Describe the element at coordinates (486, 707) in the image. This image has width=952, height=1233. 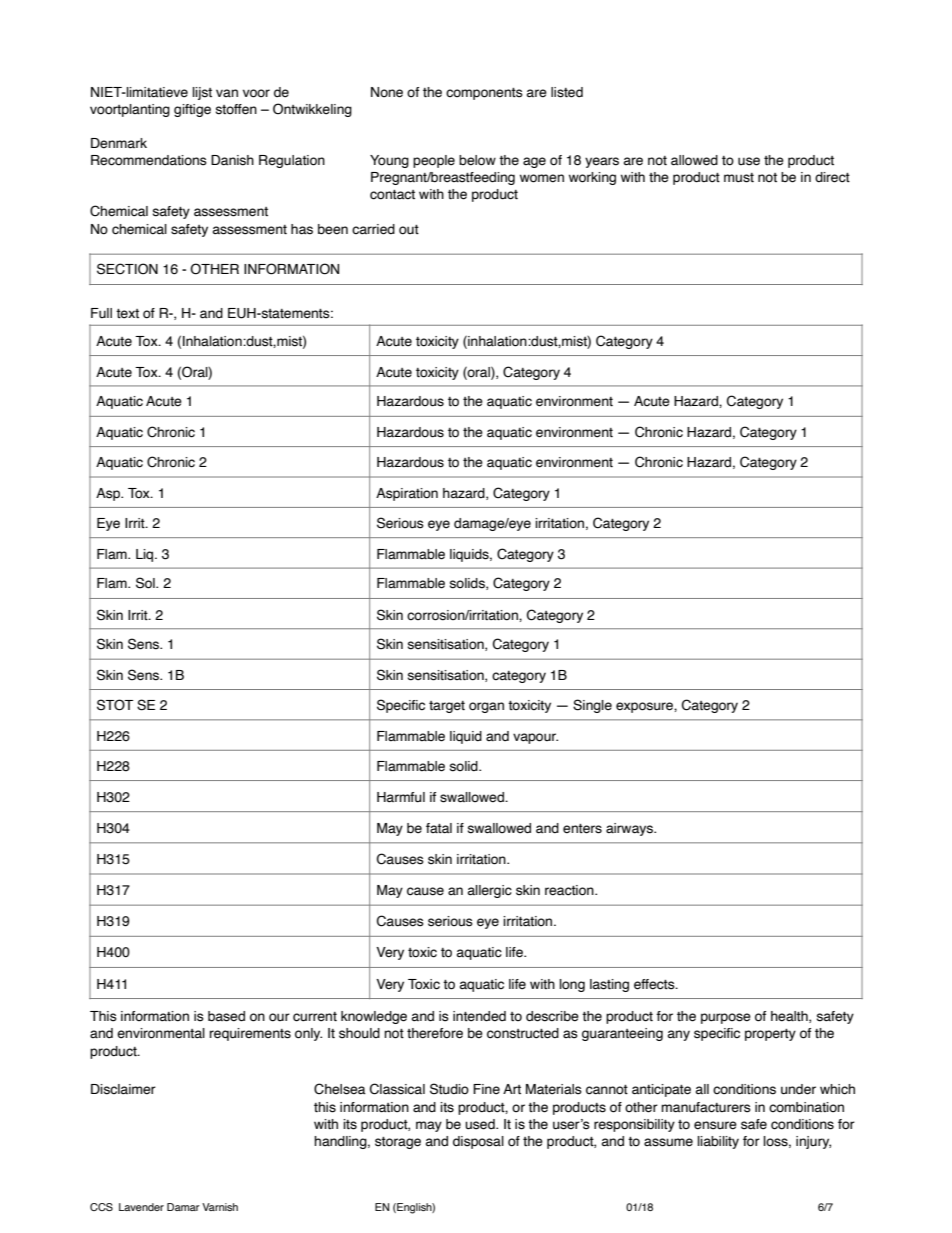
I see `organ` at that location.
